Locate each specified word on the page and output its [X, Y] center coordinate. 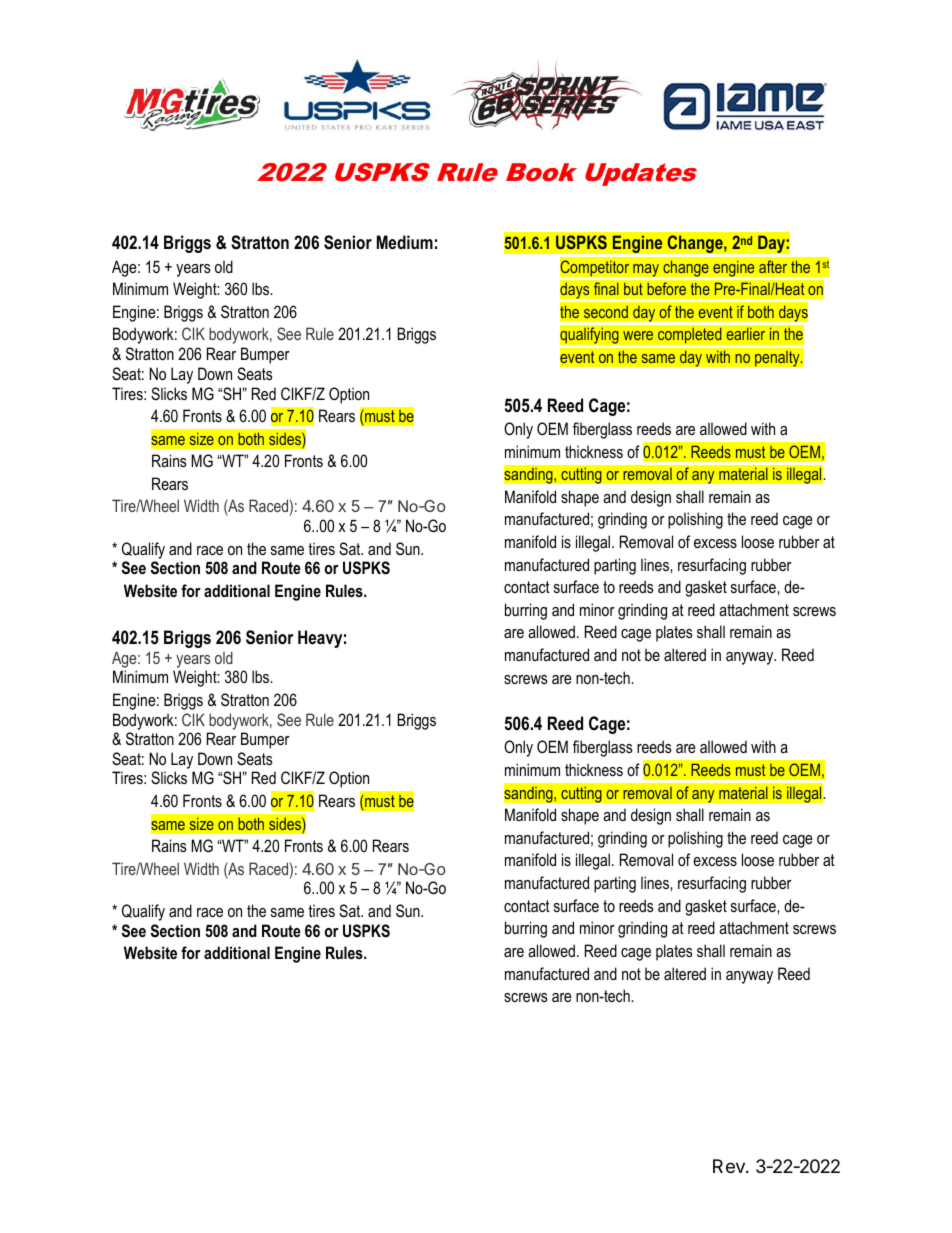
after [773, 267]
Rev [730, 1166]
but [633, 289]
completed [690, 335]
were [638, 335]
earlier [745, 334]
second [606, 312]
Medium [405, 242]
